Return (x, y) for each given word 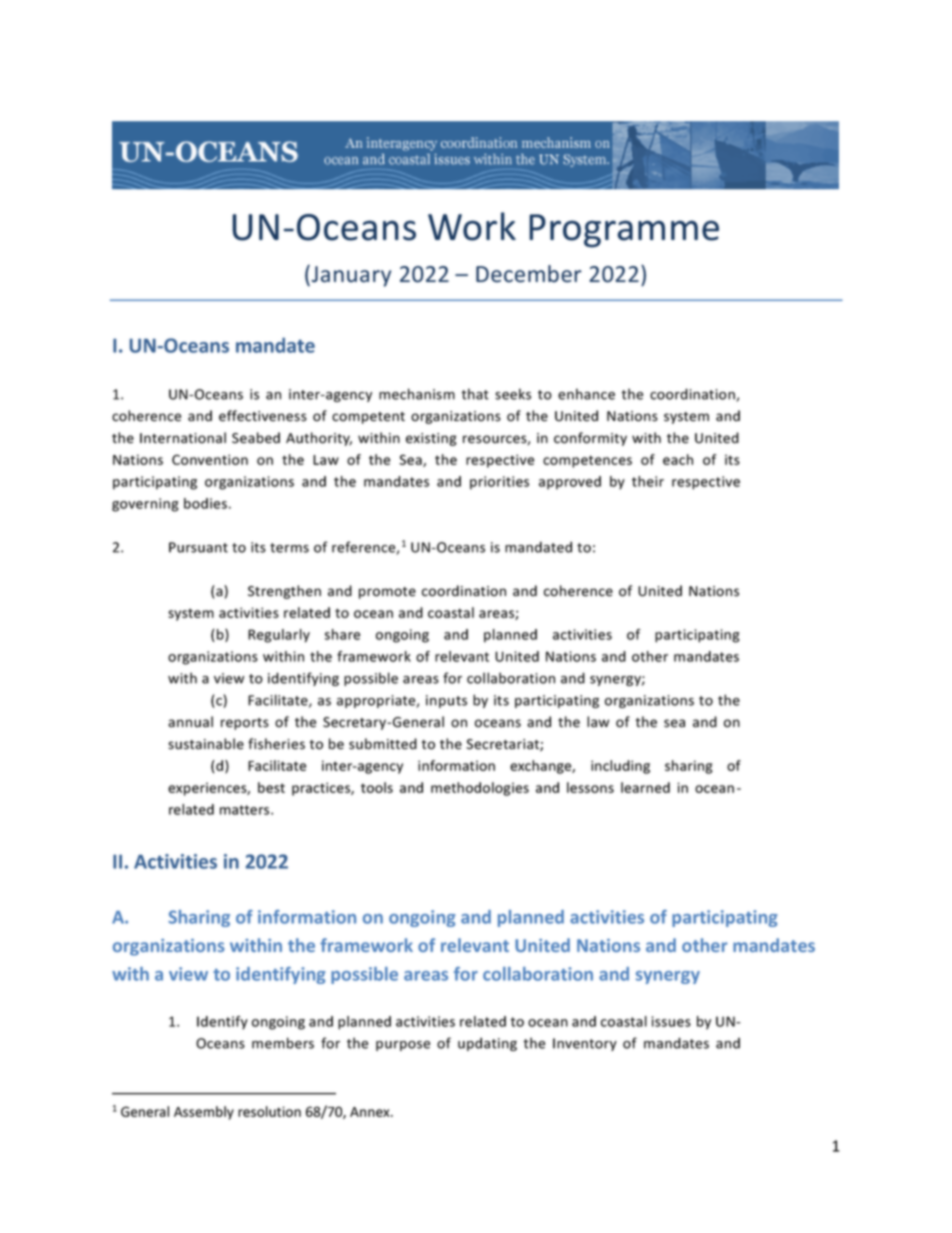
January (350, 276)
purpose (403, 1046)
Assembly (204, 1113)
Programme (624, 231)
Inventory (585, 1044)
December (529, 274)
